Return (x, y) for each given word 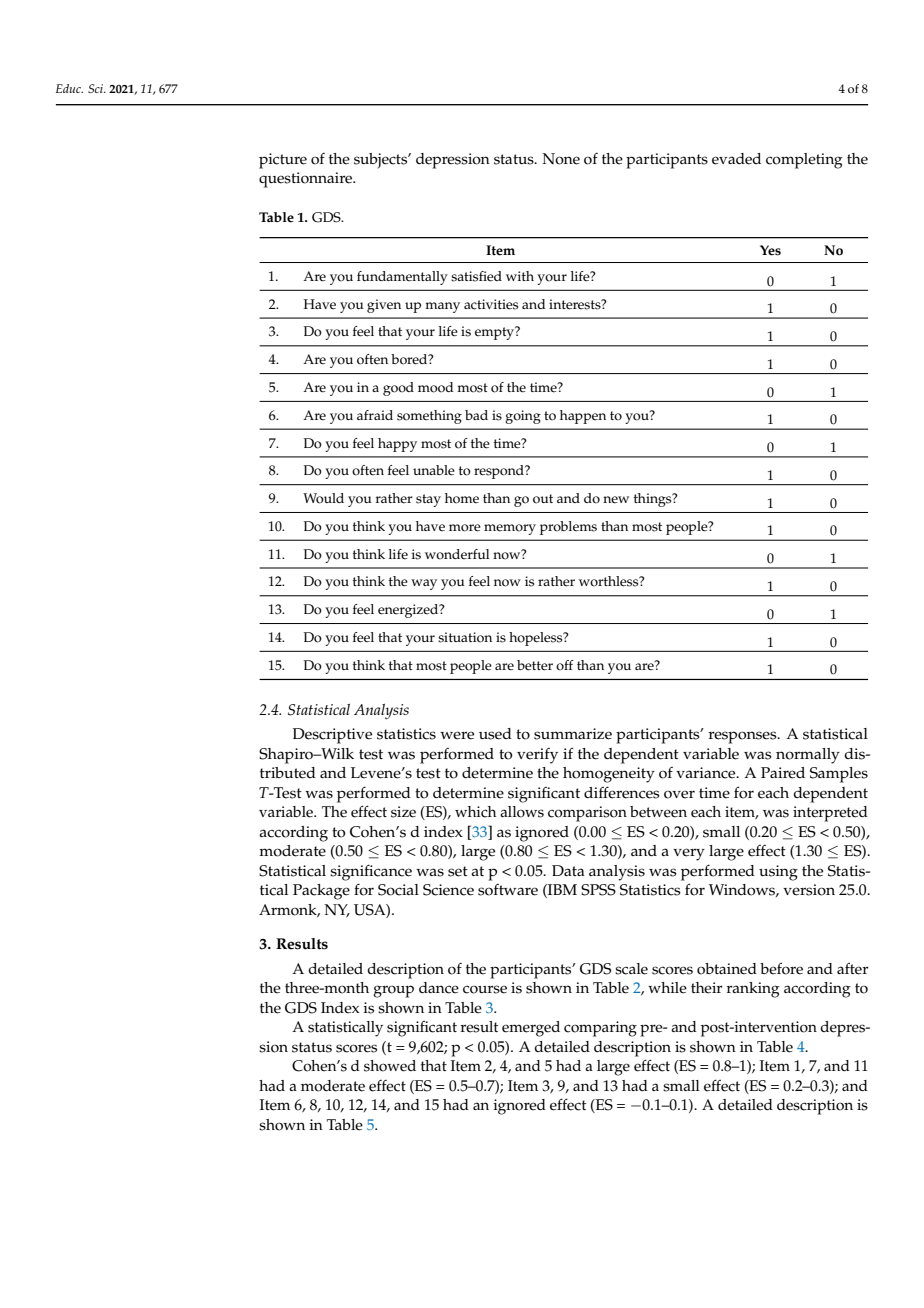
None (561, 159)
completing (804, 161)
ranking (753, 990)
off (565, 665)
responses (743, 737)
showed (390, 1066)
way (424, 584)
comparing (600, 1029)
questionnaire (307, 180)
